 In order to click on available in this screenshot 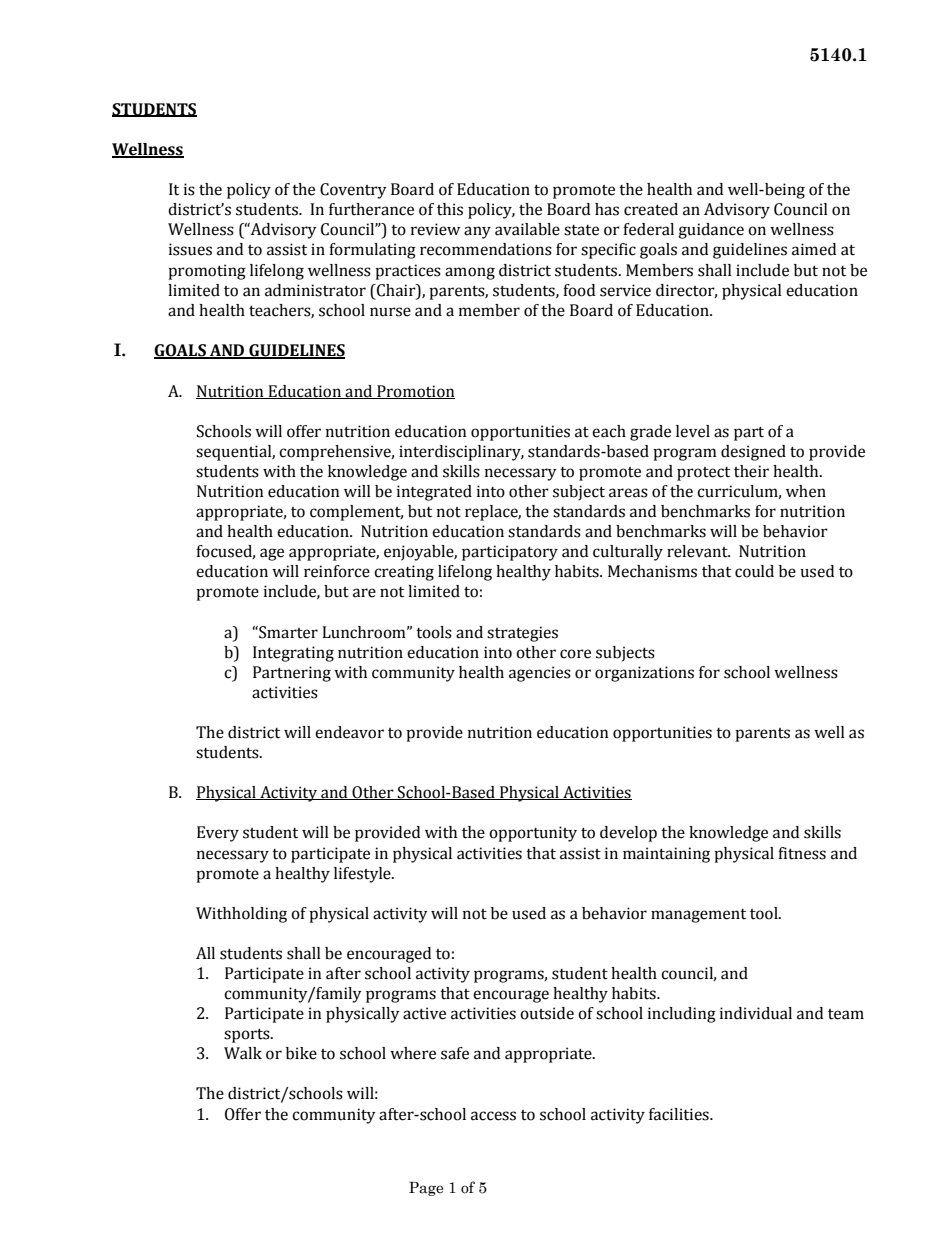, I will do `click(527, 229)`.
